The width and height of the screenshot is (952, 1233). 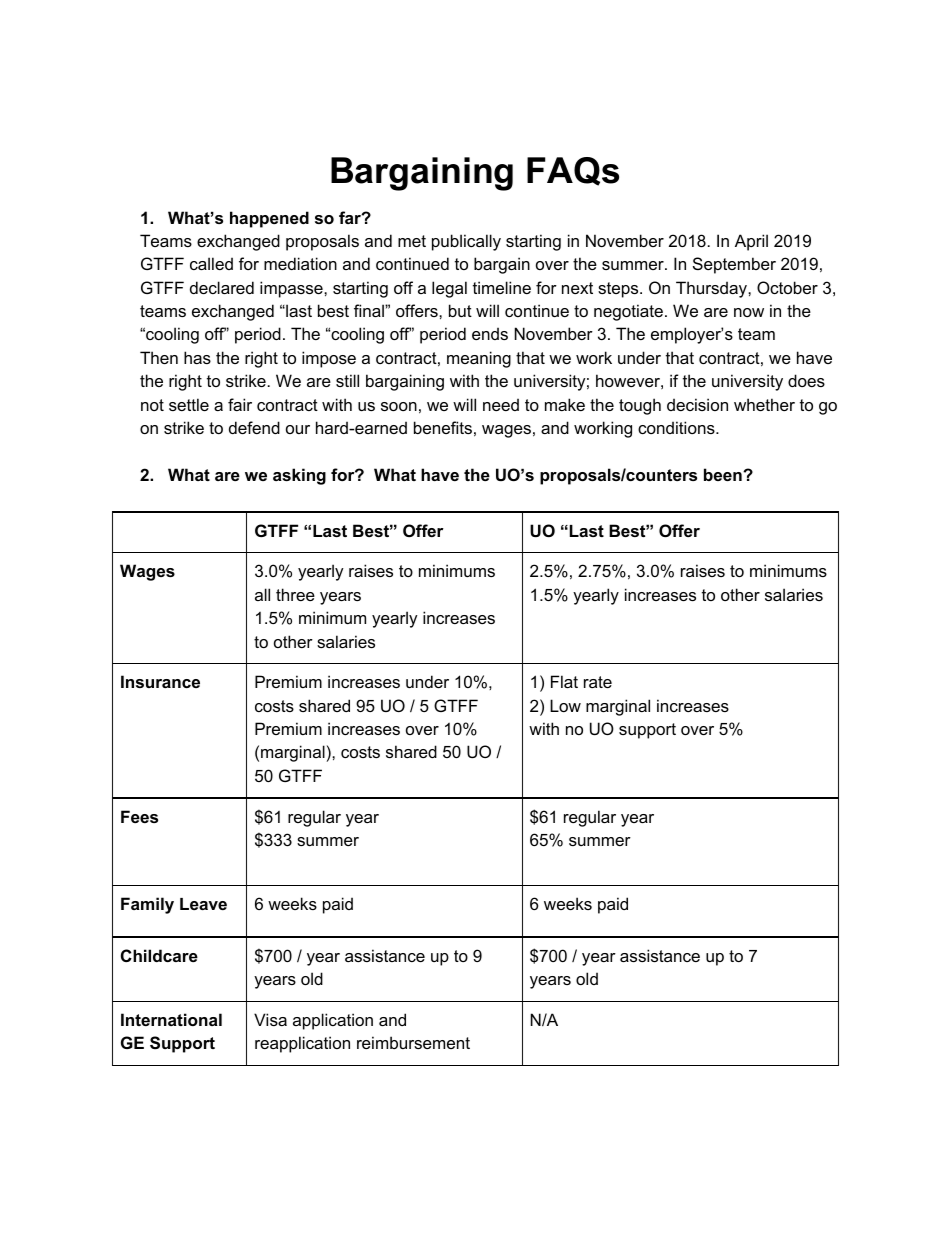 What do you see at coordinates (139, 816) in the screenshot?
I see `Fees` at bounding box center [139, 816].
